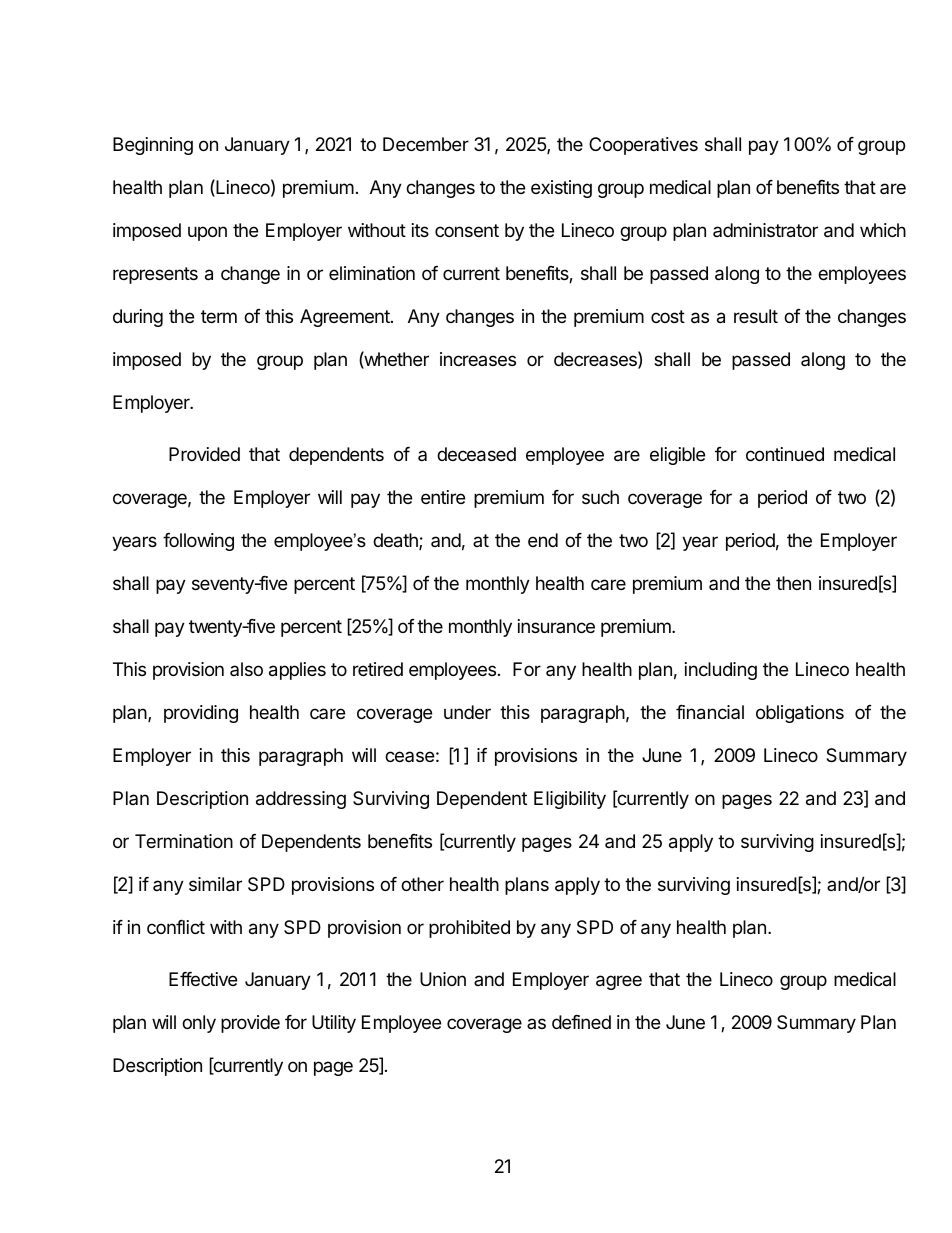  I want to click on under, so click(467, 712).
